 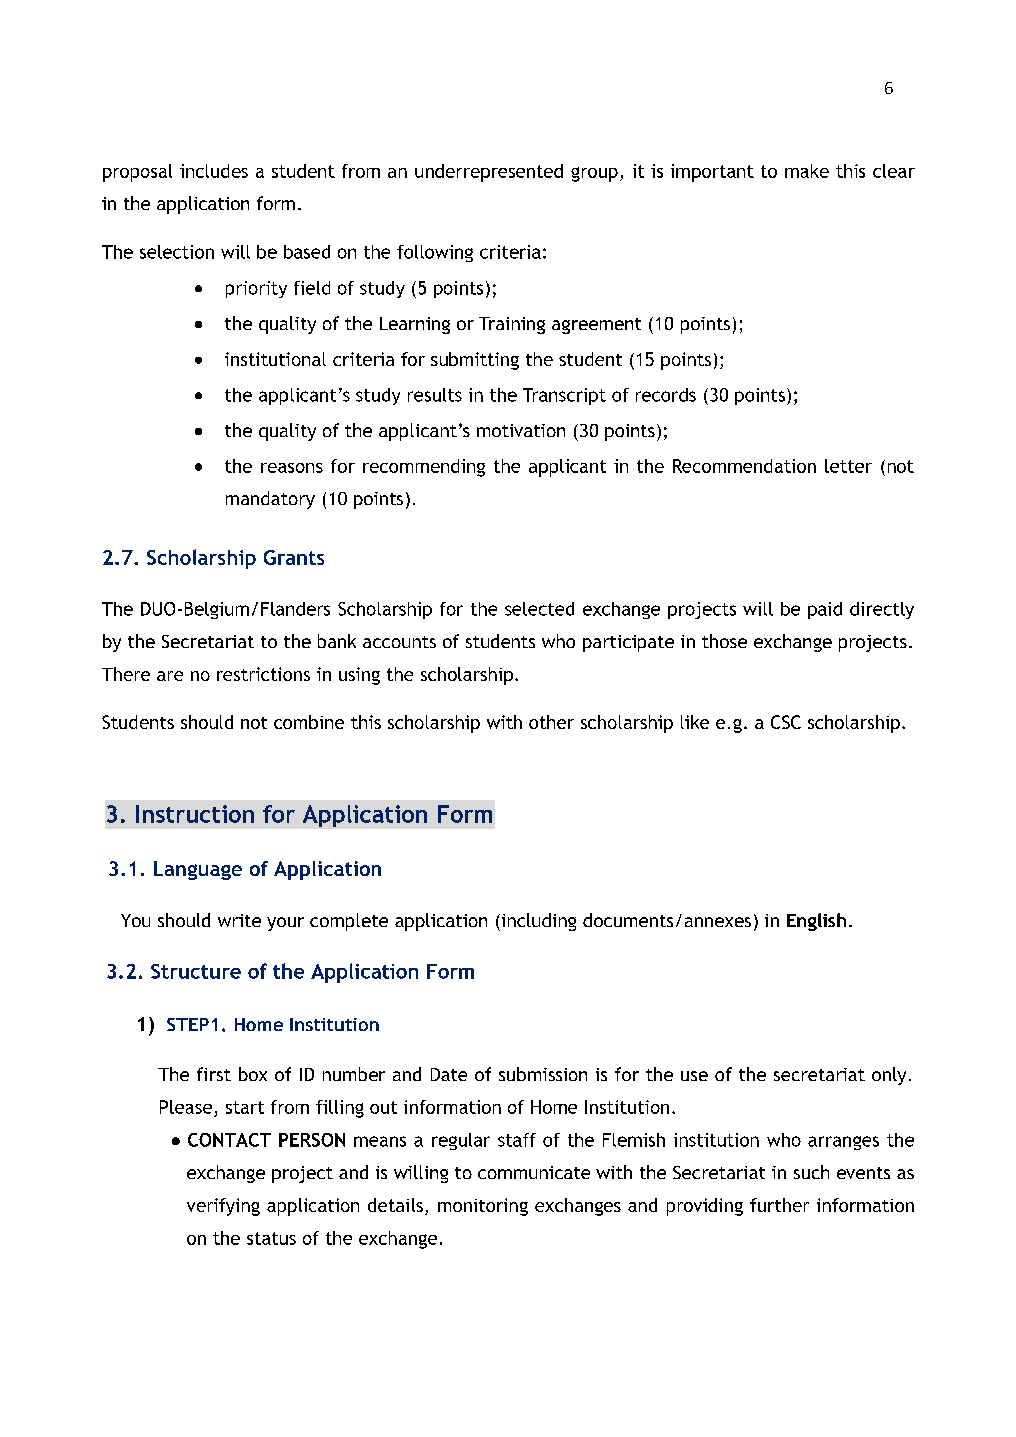 I want to click on restrictions, so click(x=263, y=674).
